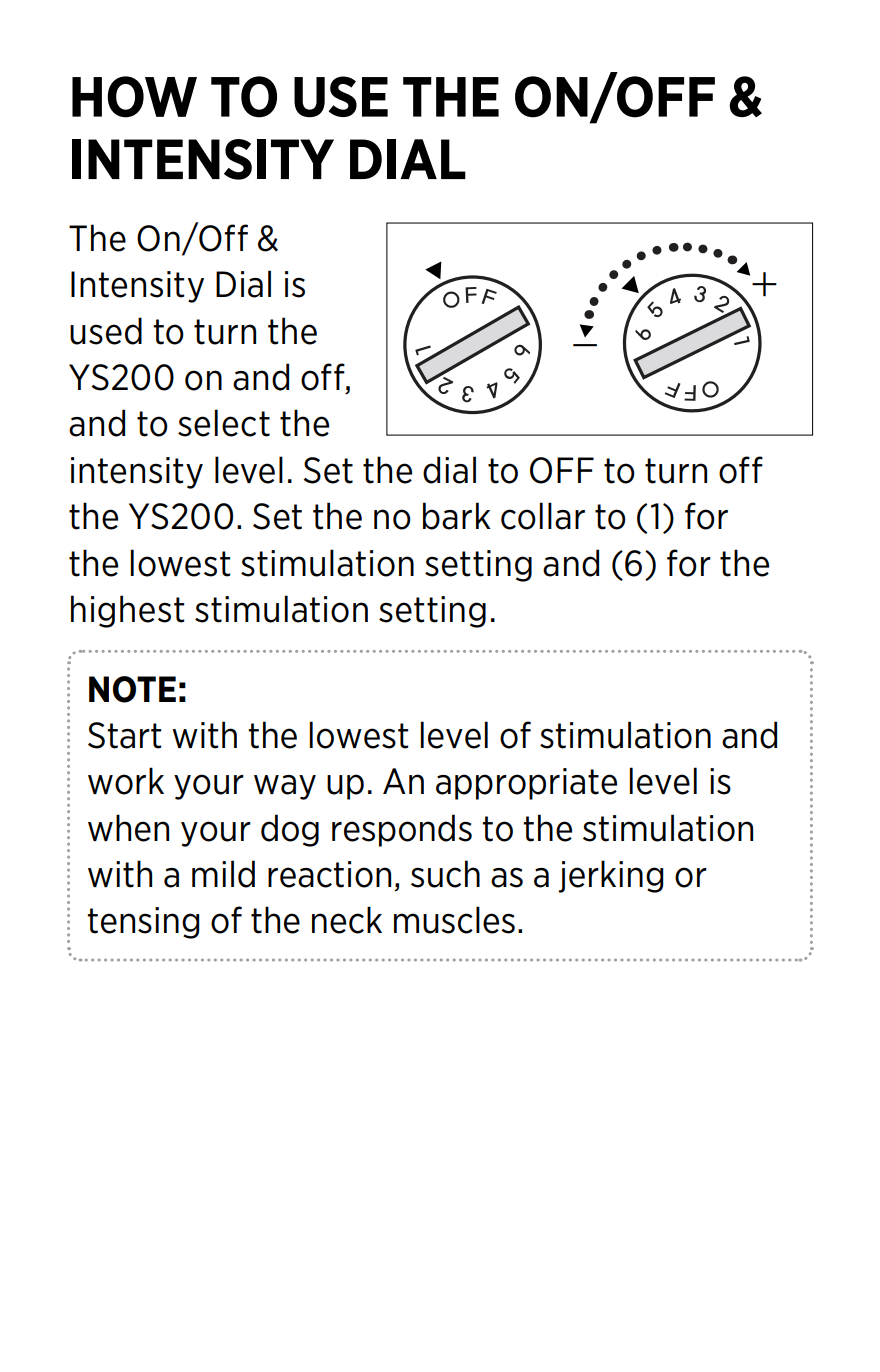  What do you see at coordinates (143, 923) in the screenshot?
I see `tensing` at bounding box center [143, 923].
